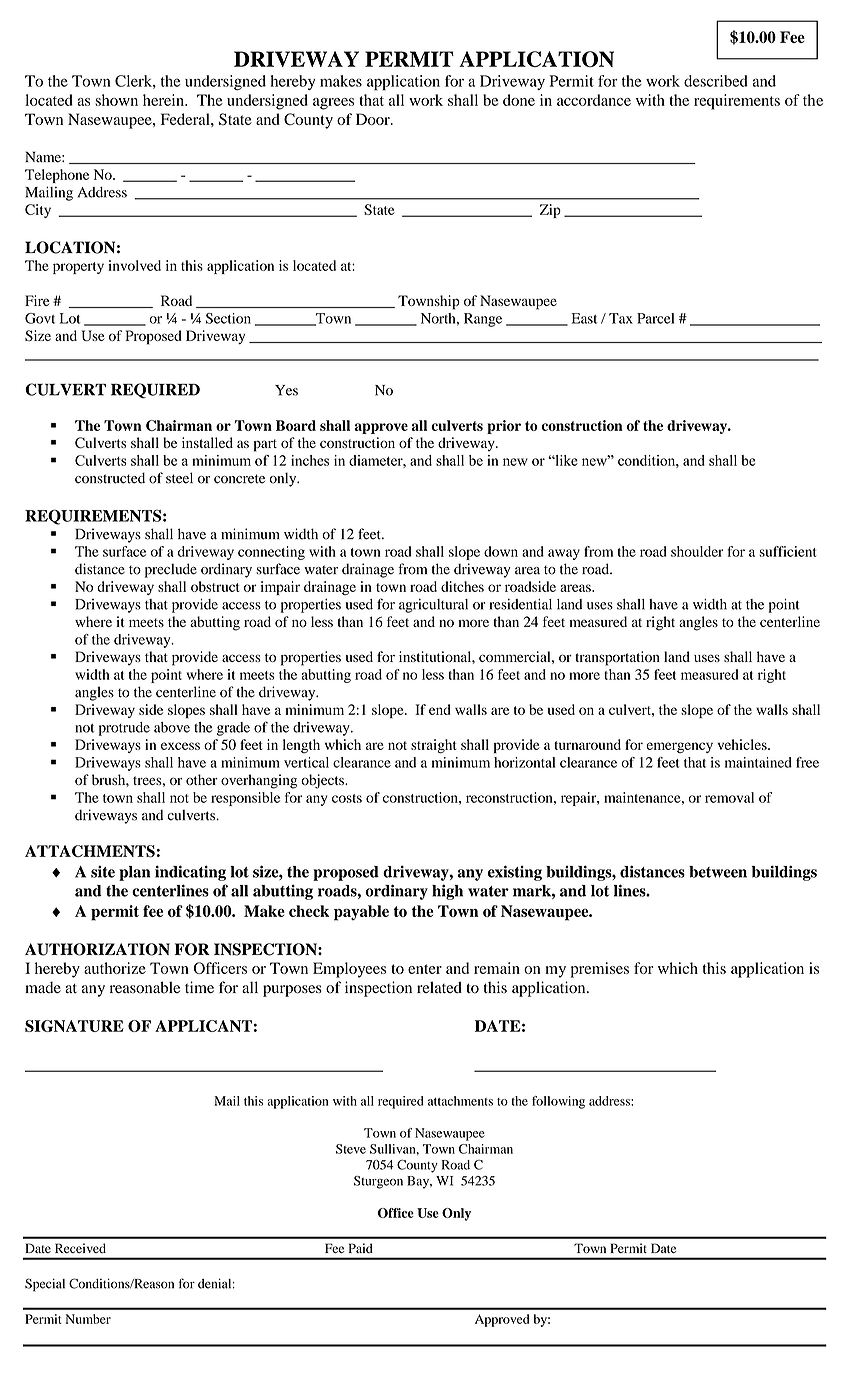  I want to click on vehicles, so click(743, 744).
